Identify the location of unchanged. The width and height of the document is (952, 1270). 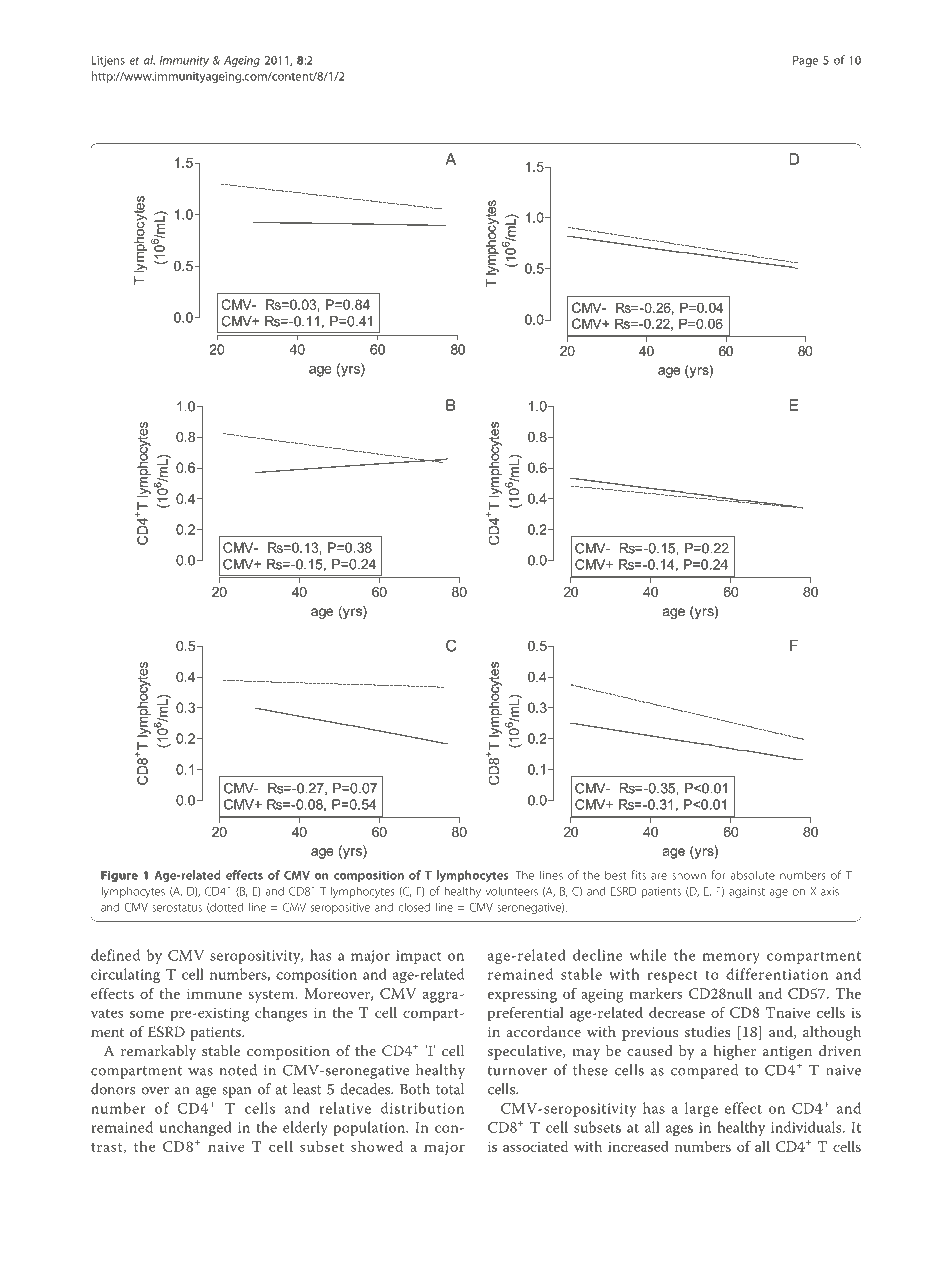
(196, 1129).
